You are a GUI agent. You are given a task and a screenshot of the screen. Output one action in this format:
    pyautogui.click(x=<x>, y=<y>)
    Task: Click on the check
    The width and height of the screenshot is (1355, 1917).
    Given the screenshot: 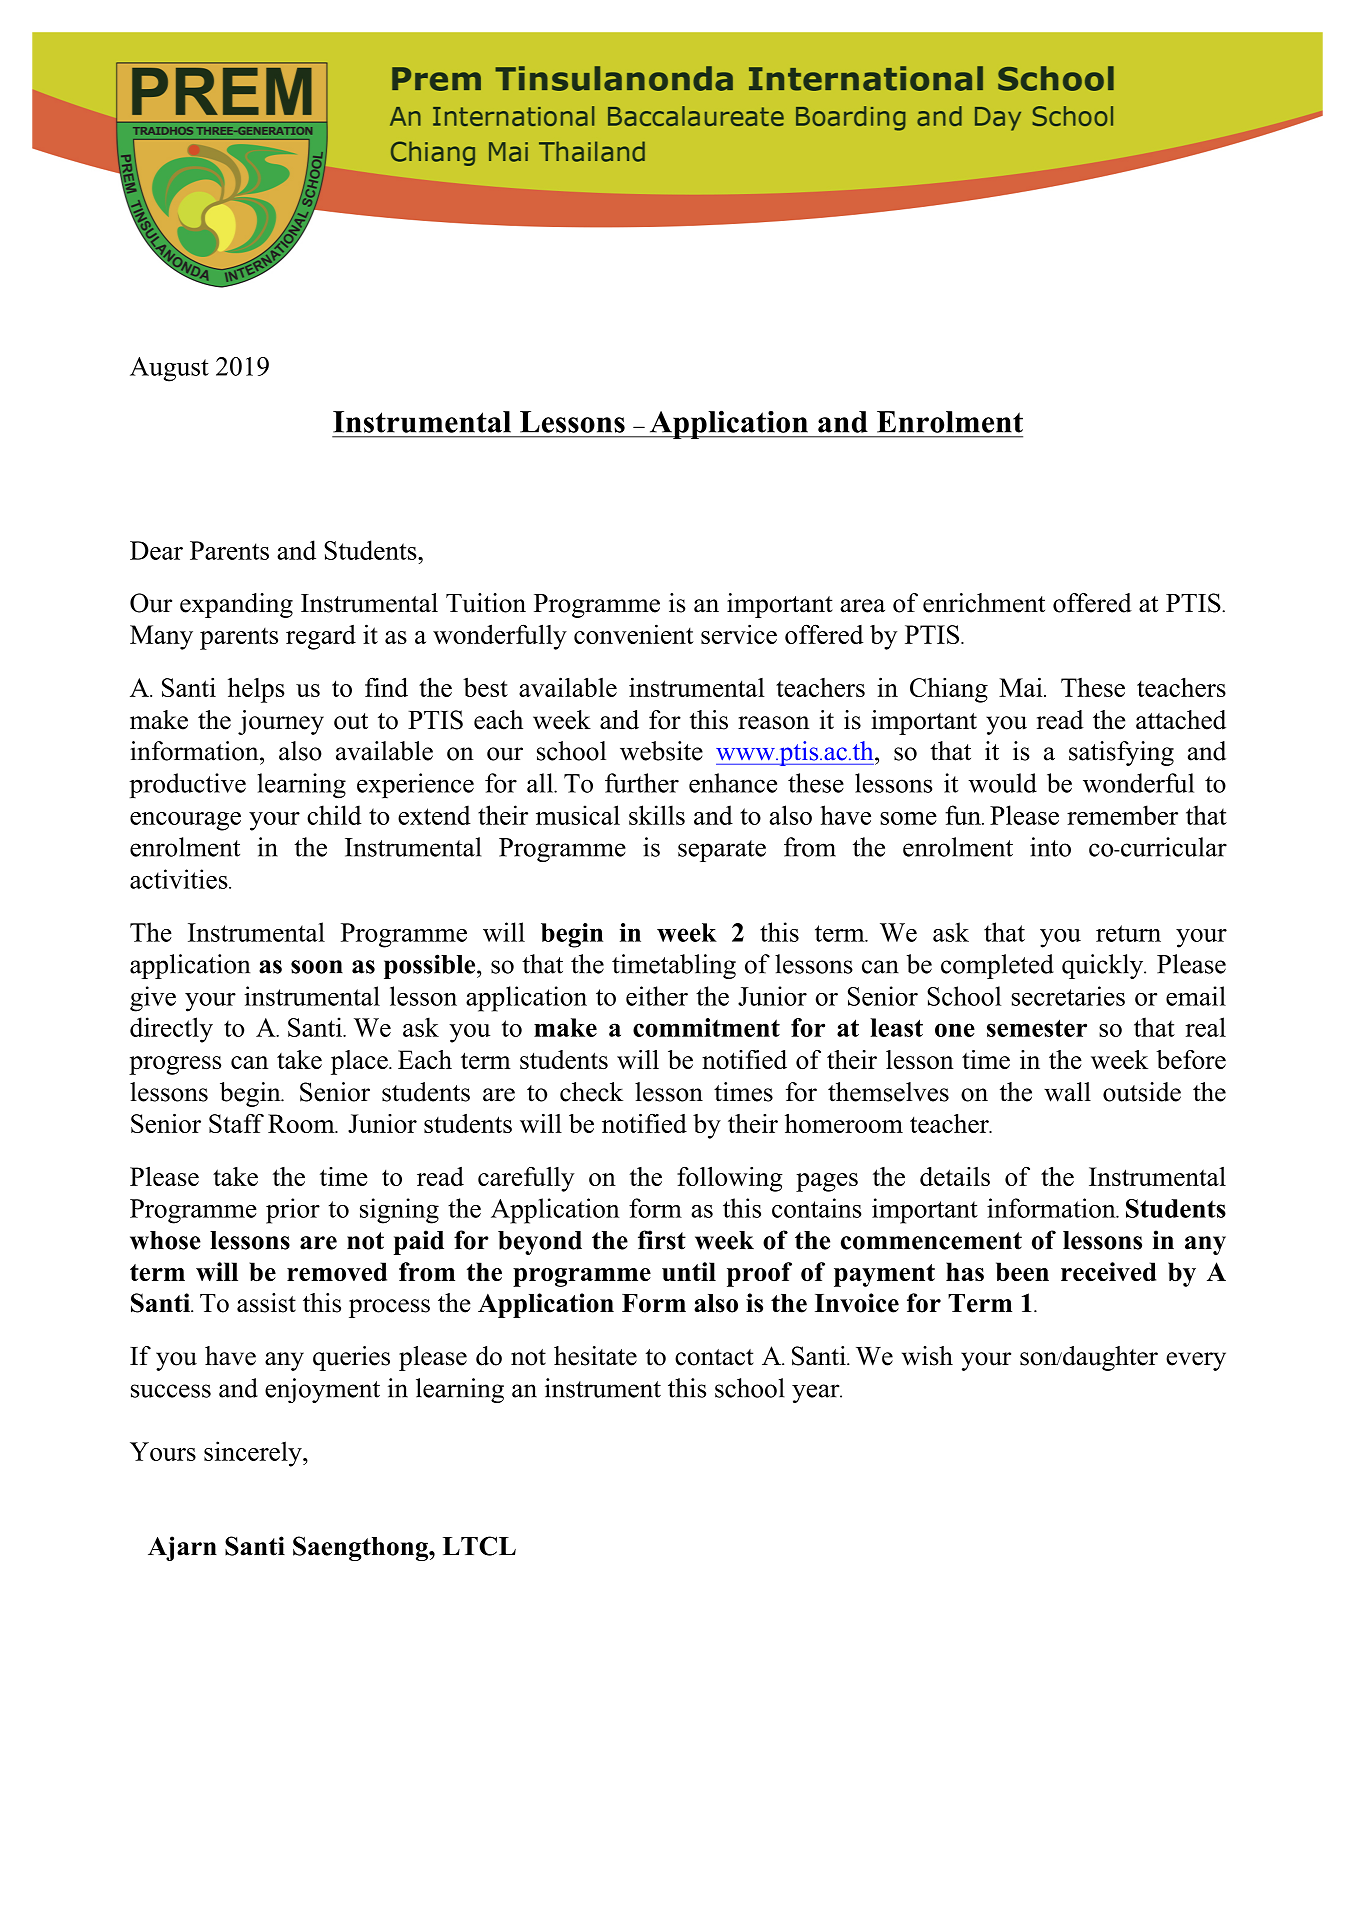 What is the action you would take?
    pyautogui.click(x=591, y=1092)
